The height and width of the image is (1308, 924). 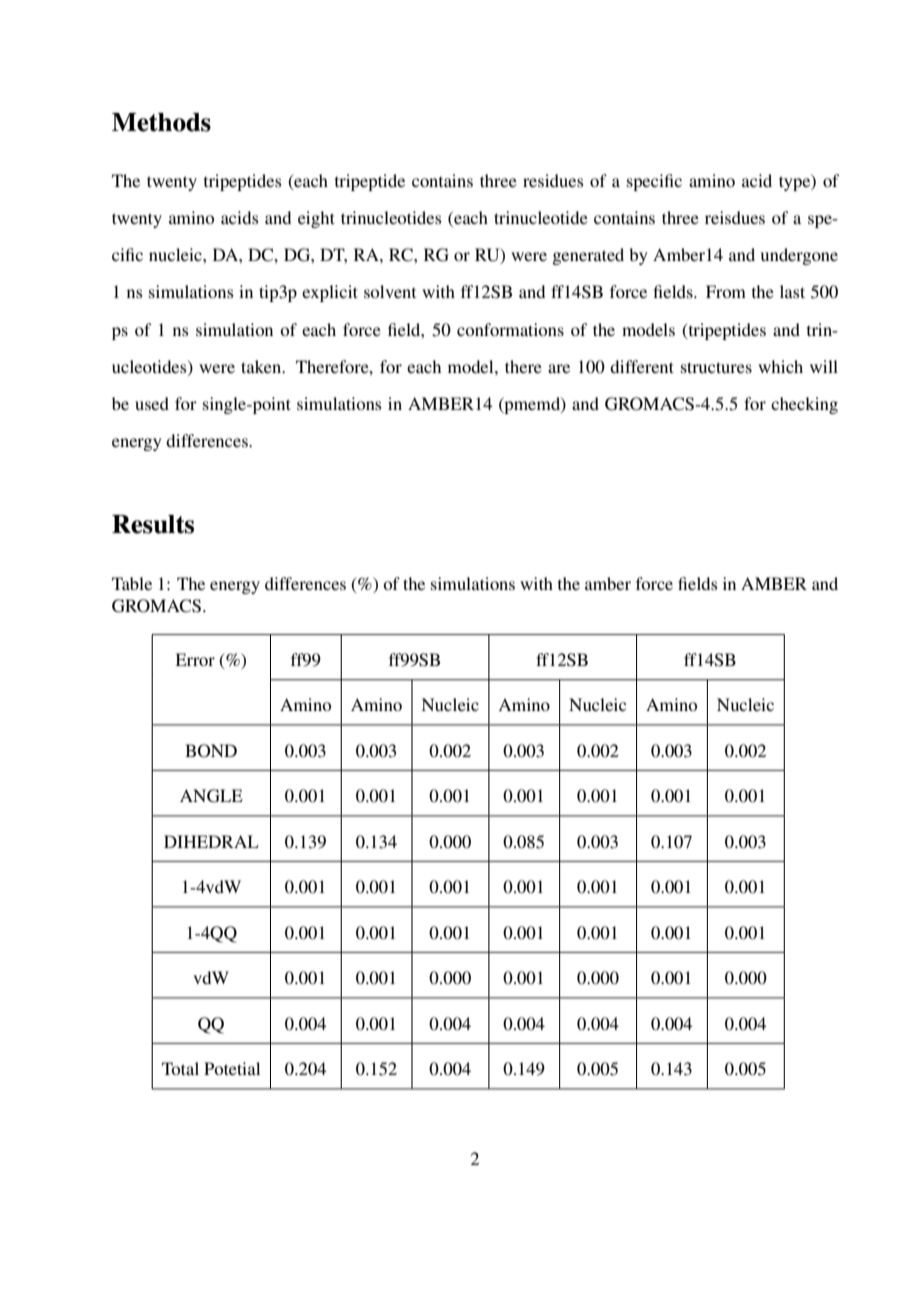 What do you see at coordinates (132, 583) in the image?
I see `Table` at bounding box center [132, 583].
